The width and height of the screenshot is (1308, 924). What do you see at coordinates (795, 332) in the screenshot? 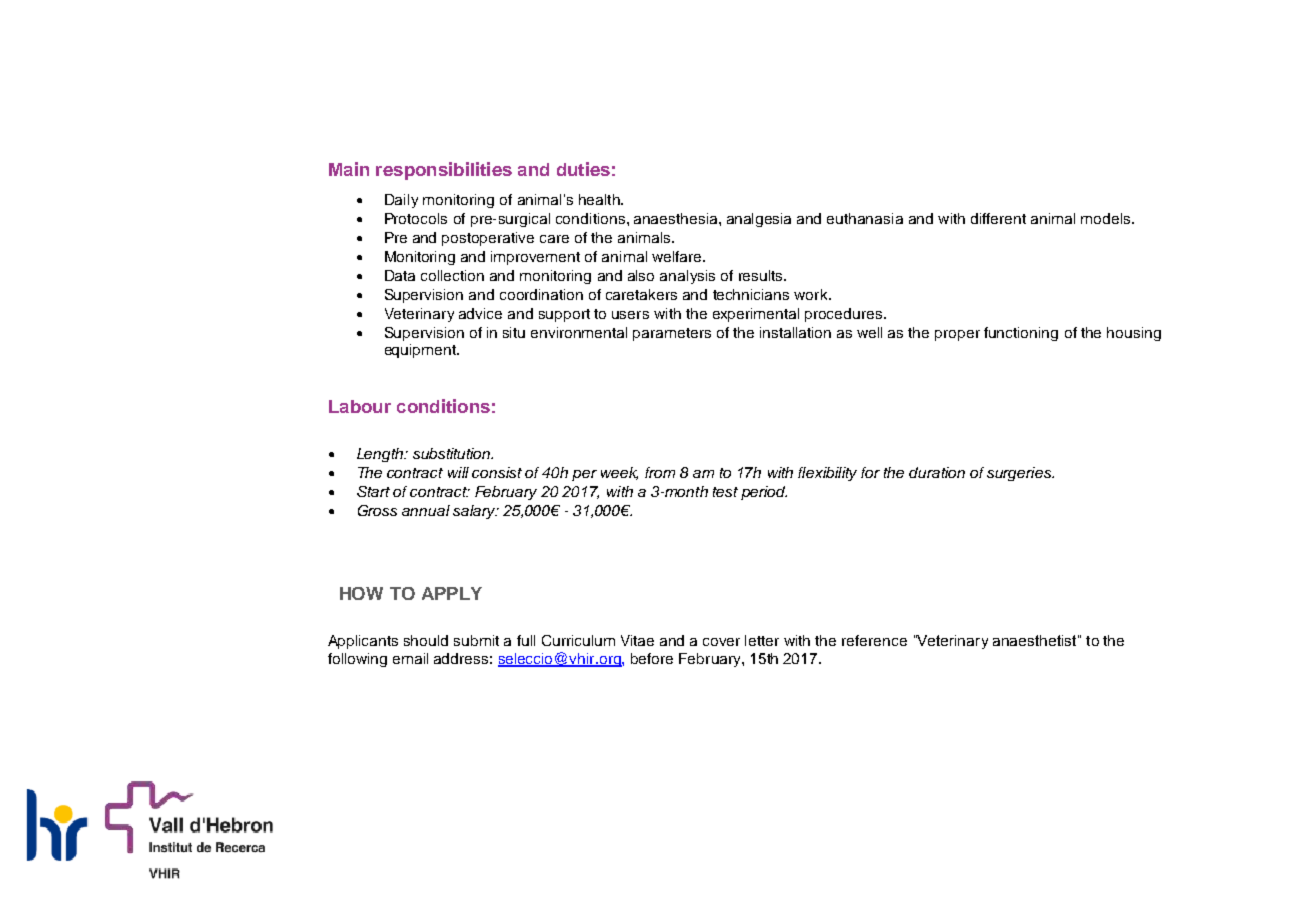
I see `installation` at bounding box center [795, 332].
